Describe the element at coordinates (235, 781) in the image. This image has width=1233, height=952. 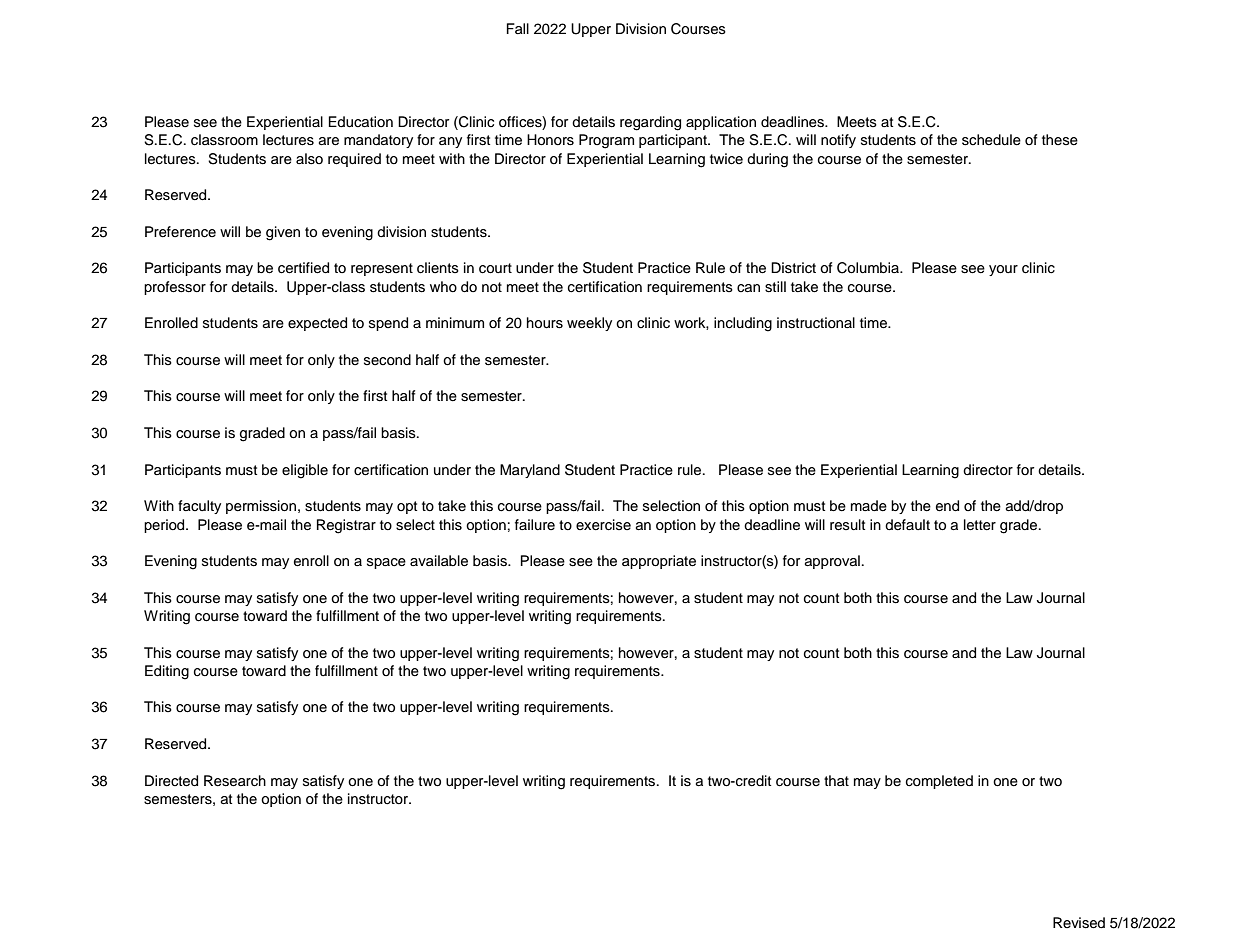
I see `Research` at that location.
